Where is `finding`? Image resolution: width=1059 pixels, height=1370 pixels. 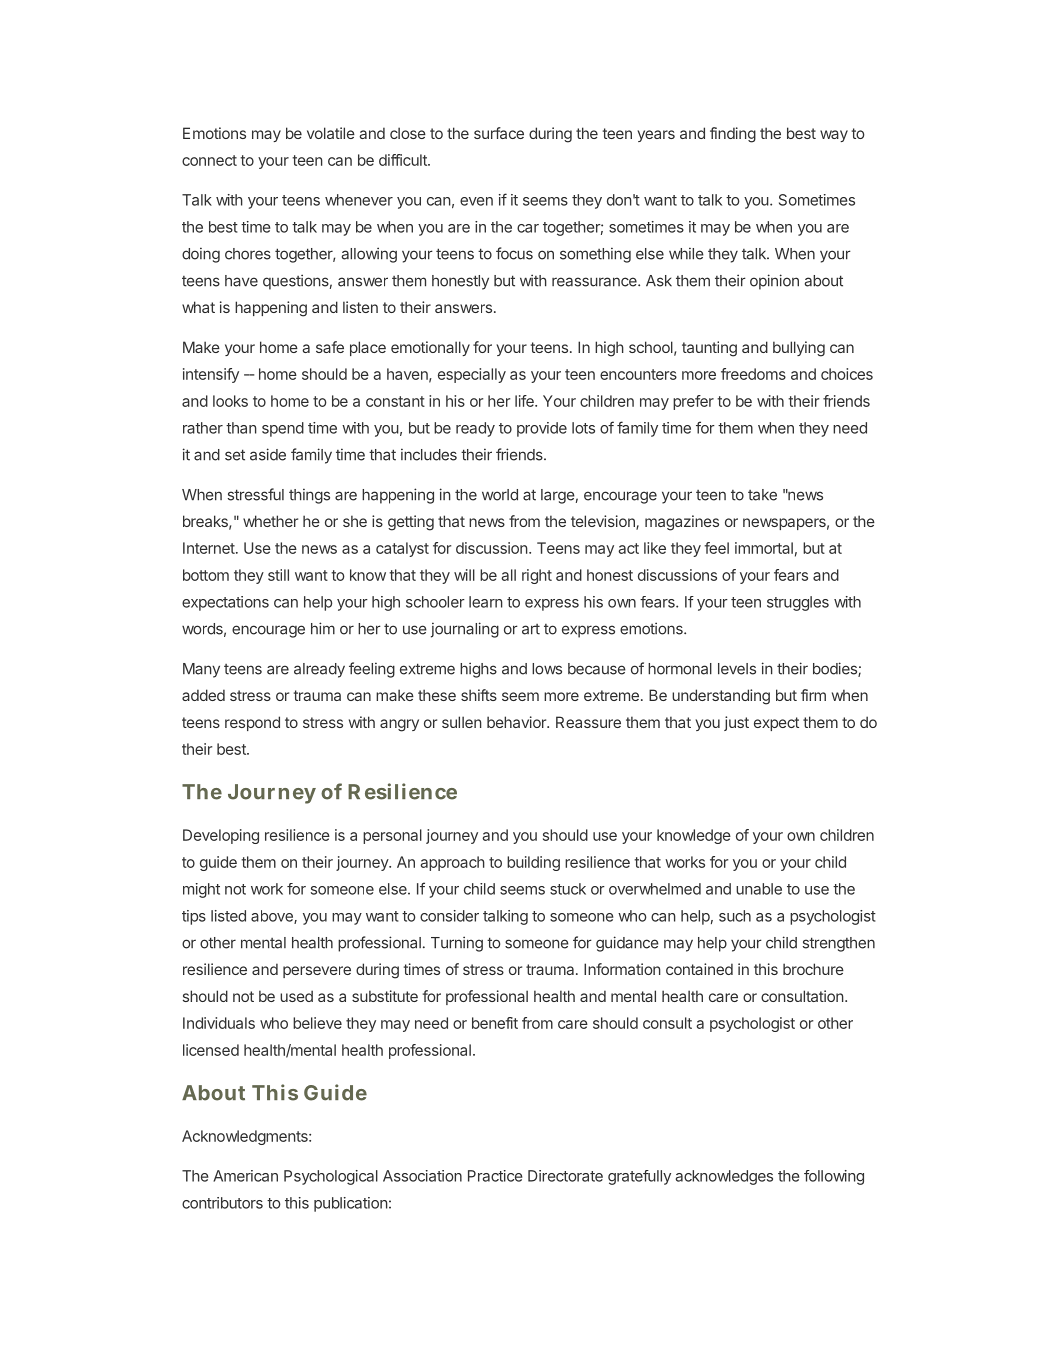 finding is located at coordinates (733, 135).
